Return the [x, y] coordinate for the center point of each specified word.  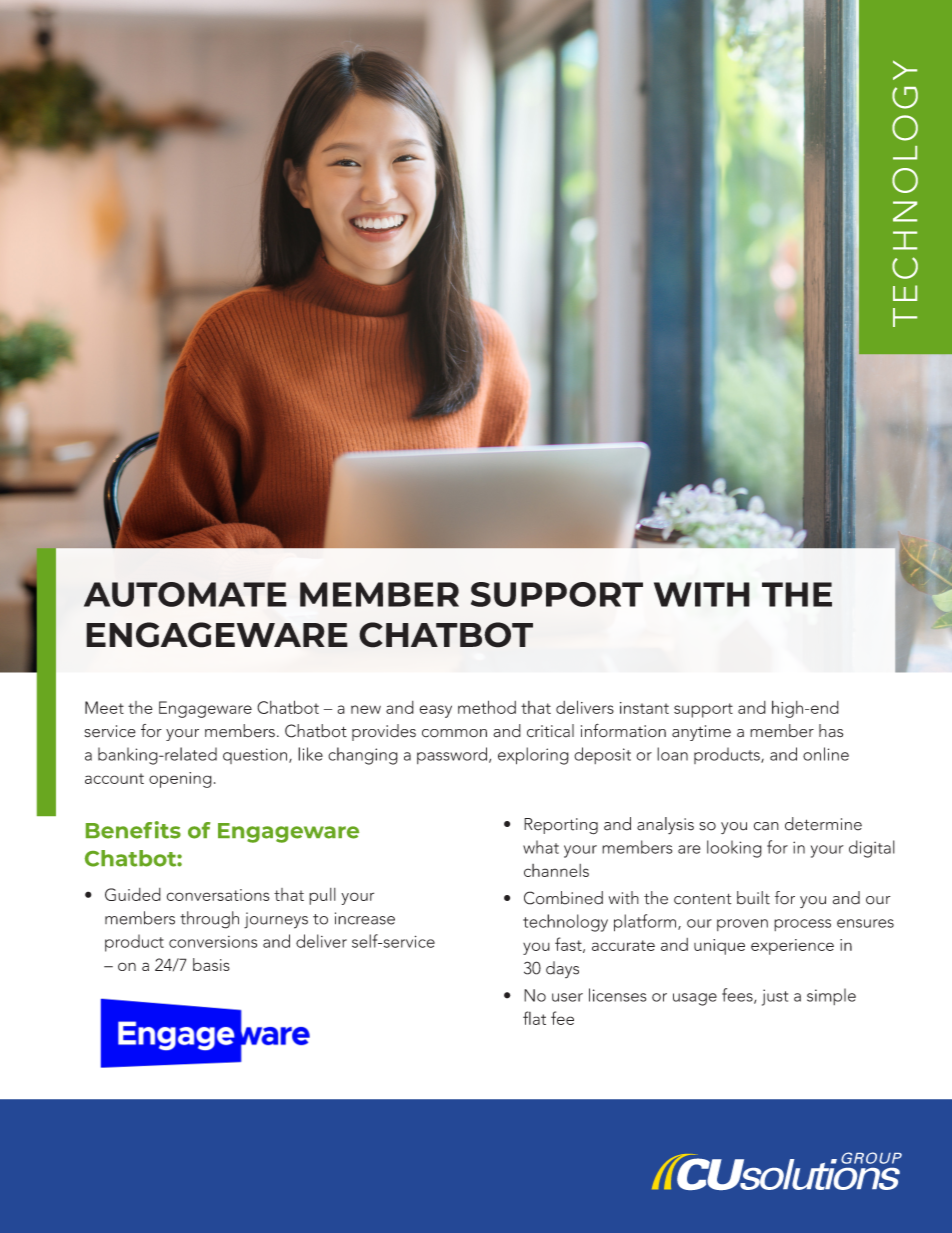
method [487, 707]
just [775, 997]
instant [644, 708]
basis [211, 964]
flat [534, 1018]
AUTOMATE [185, 594]
